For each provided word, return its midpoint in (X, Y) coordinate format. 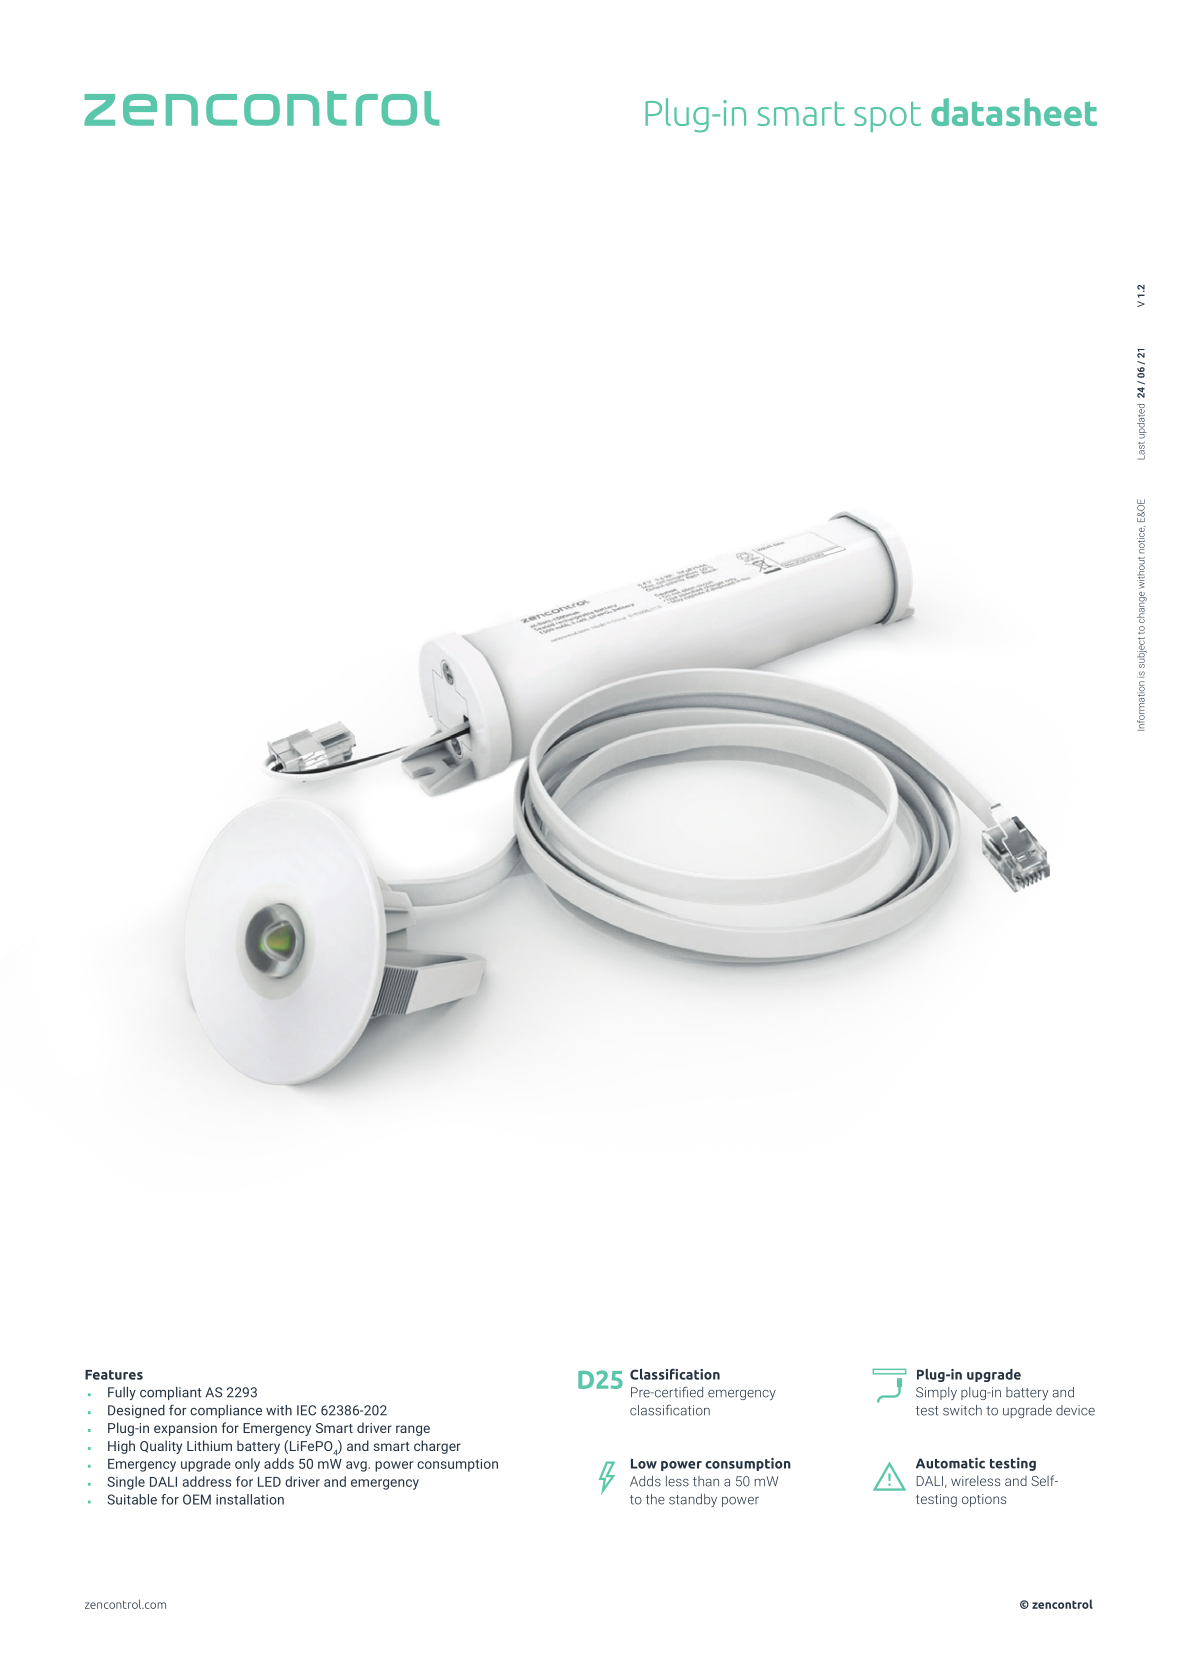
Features (114, 1375)
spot (887, 117)
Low (644, 1464)
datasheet (1014, 112)
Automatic (950, 1463)
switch (962, 1410)
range (413, 1430)
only (247, 1465)
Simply (936, 1393)
